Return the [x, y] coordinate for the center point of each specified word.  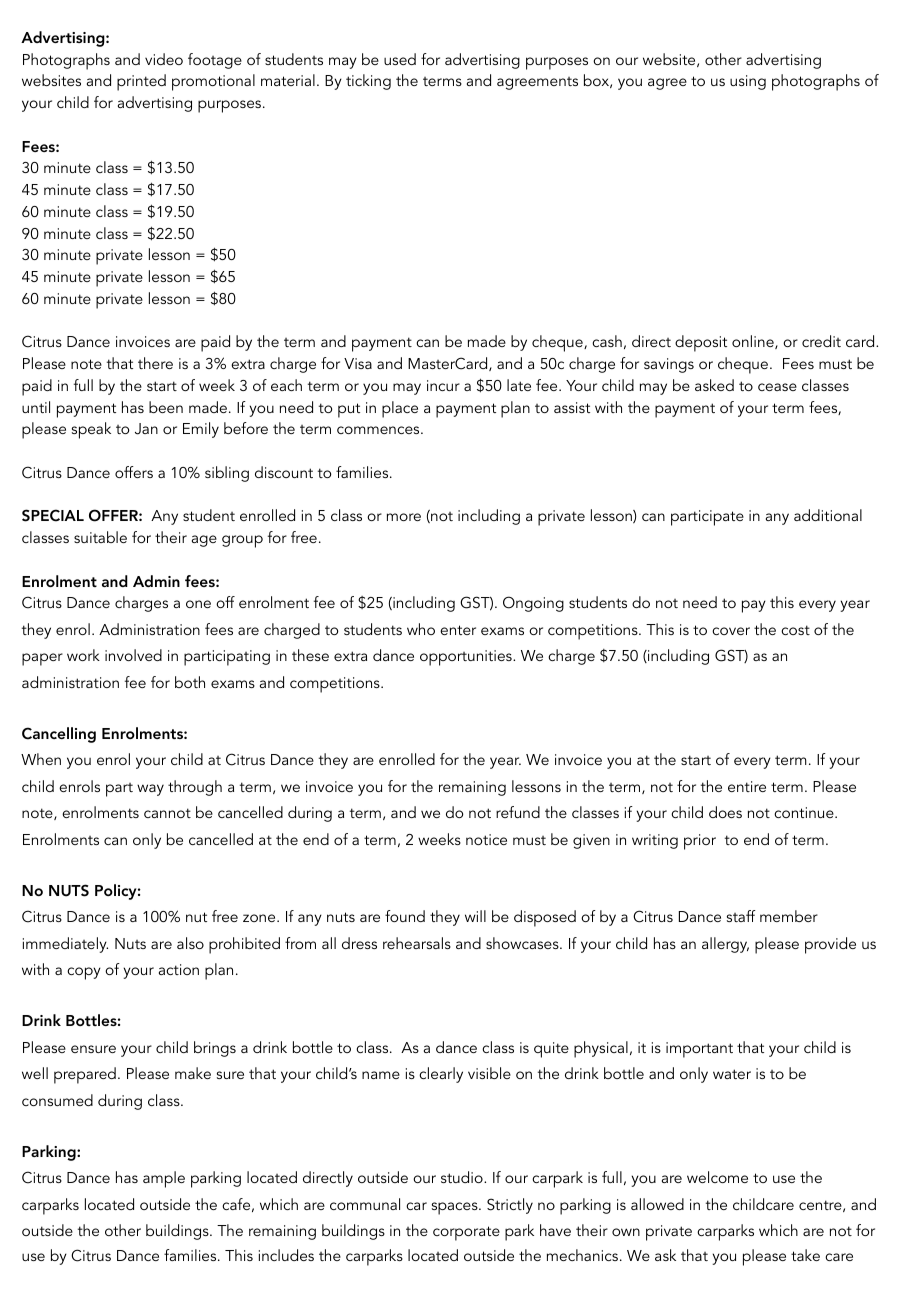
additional [828, 515]
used [400, 59]
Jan [146, 429]
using [748, 82]
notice [486, 839]
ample [164, 1179]
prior [700, 842]
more [404, 517]
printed [141, 82]
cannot [167, 813]
